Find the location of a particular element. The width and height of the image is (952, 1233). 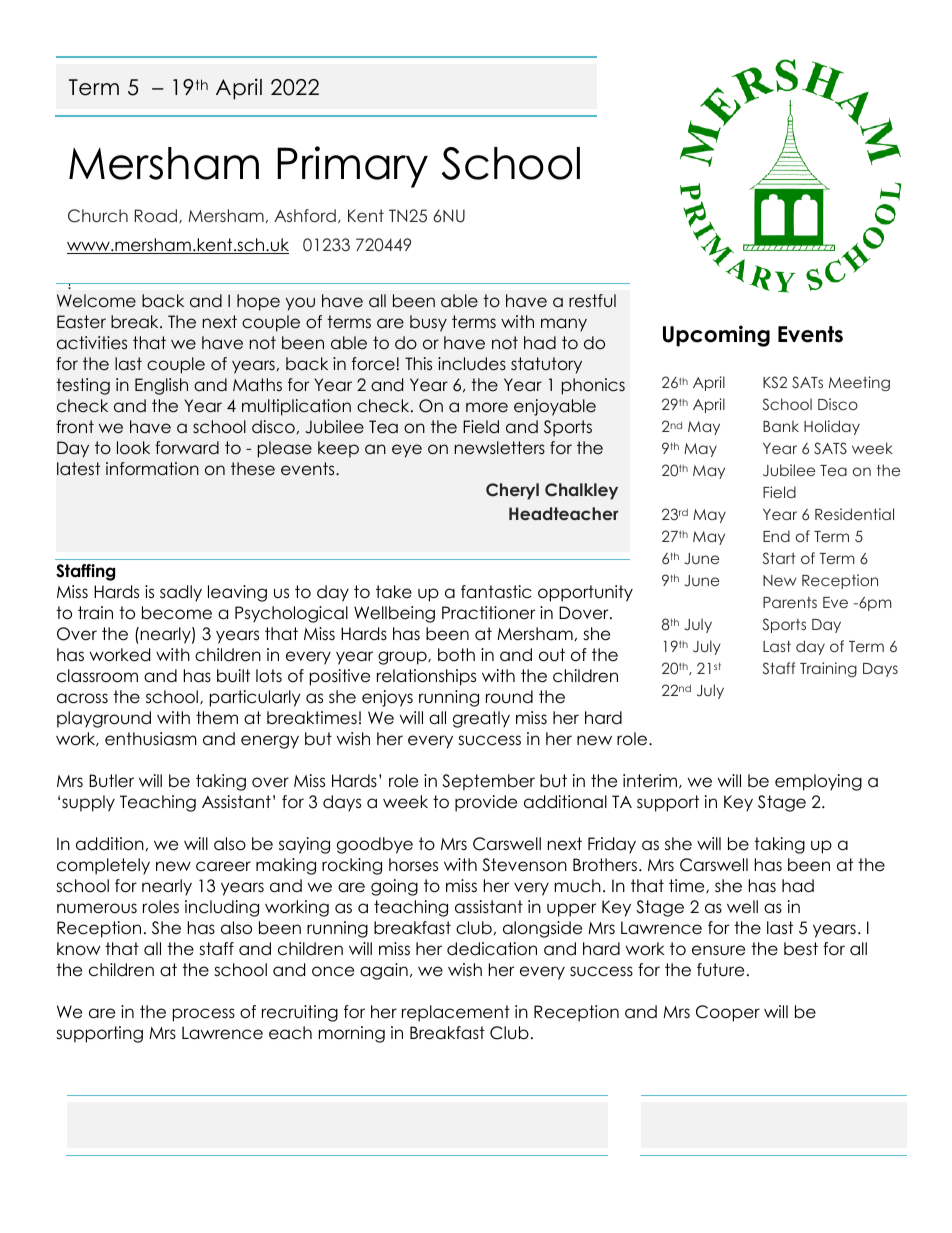

Cooper is located at coordinates (728, 1013).
